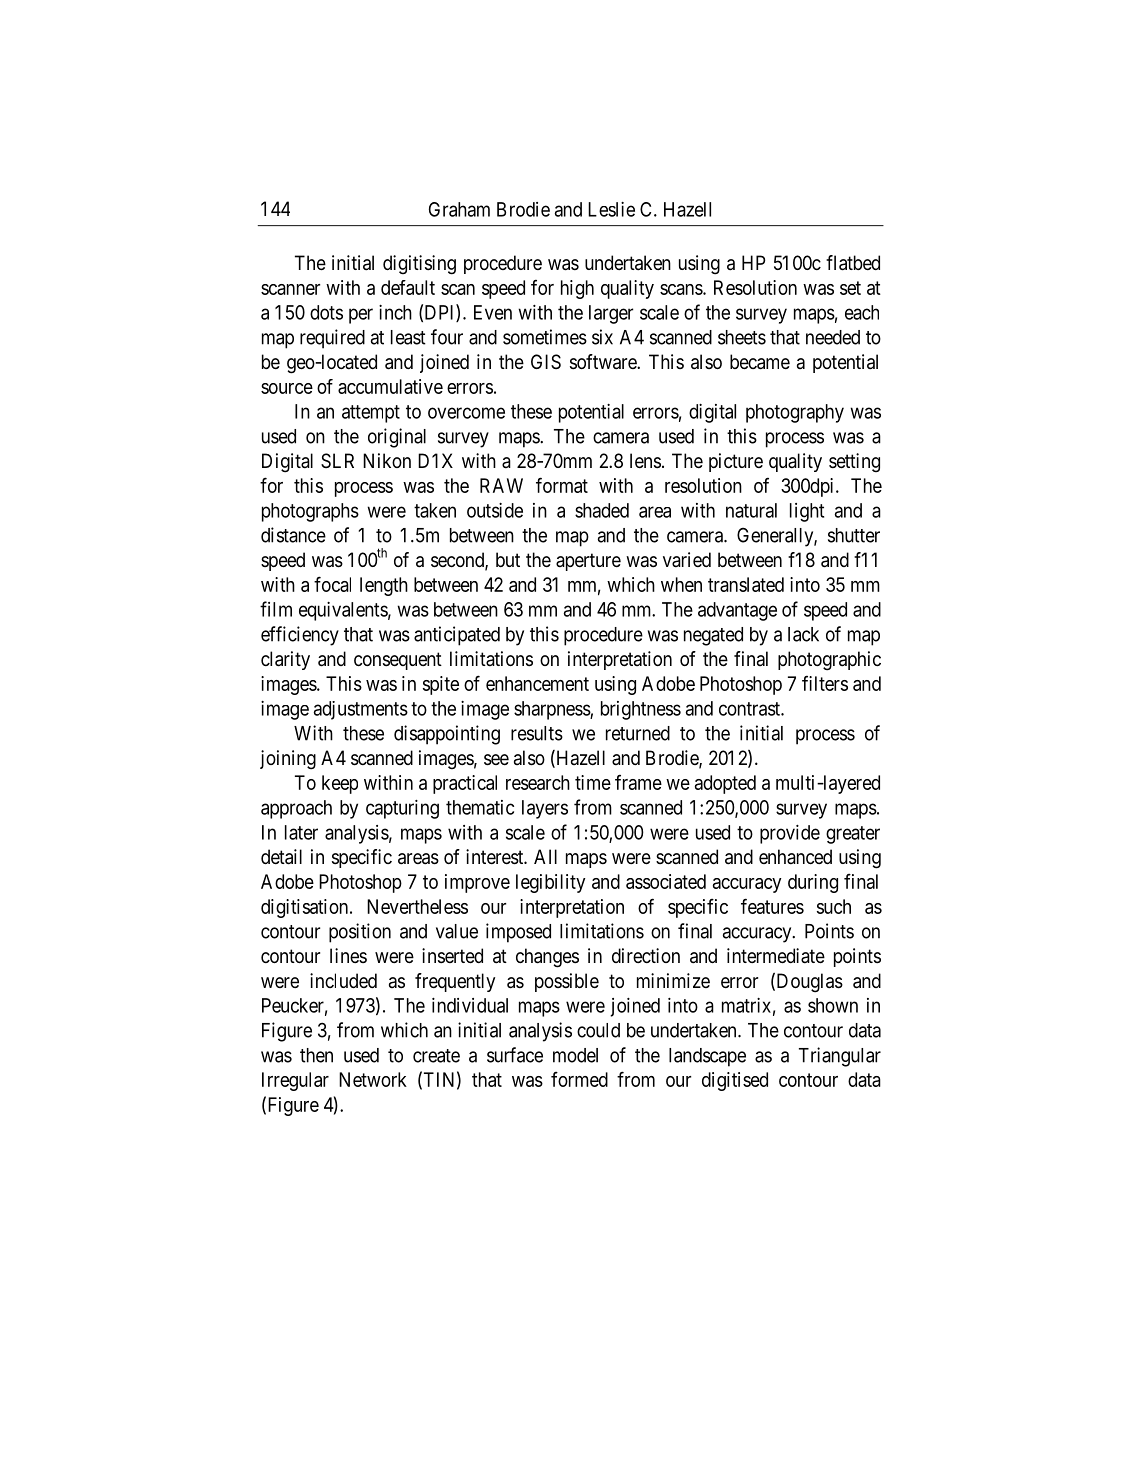  I want to click on flatbed, so click(853, 263).
